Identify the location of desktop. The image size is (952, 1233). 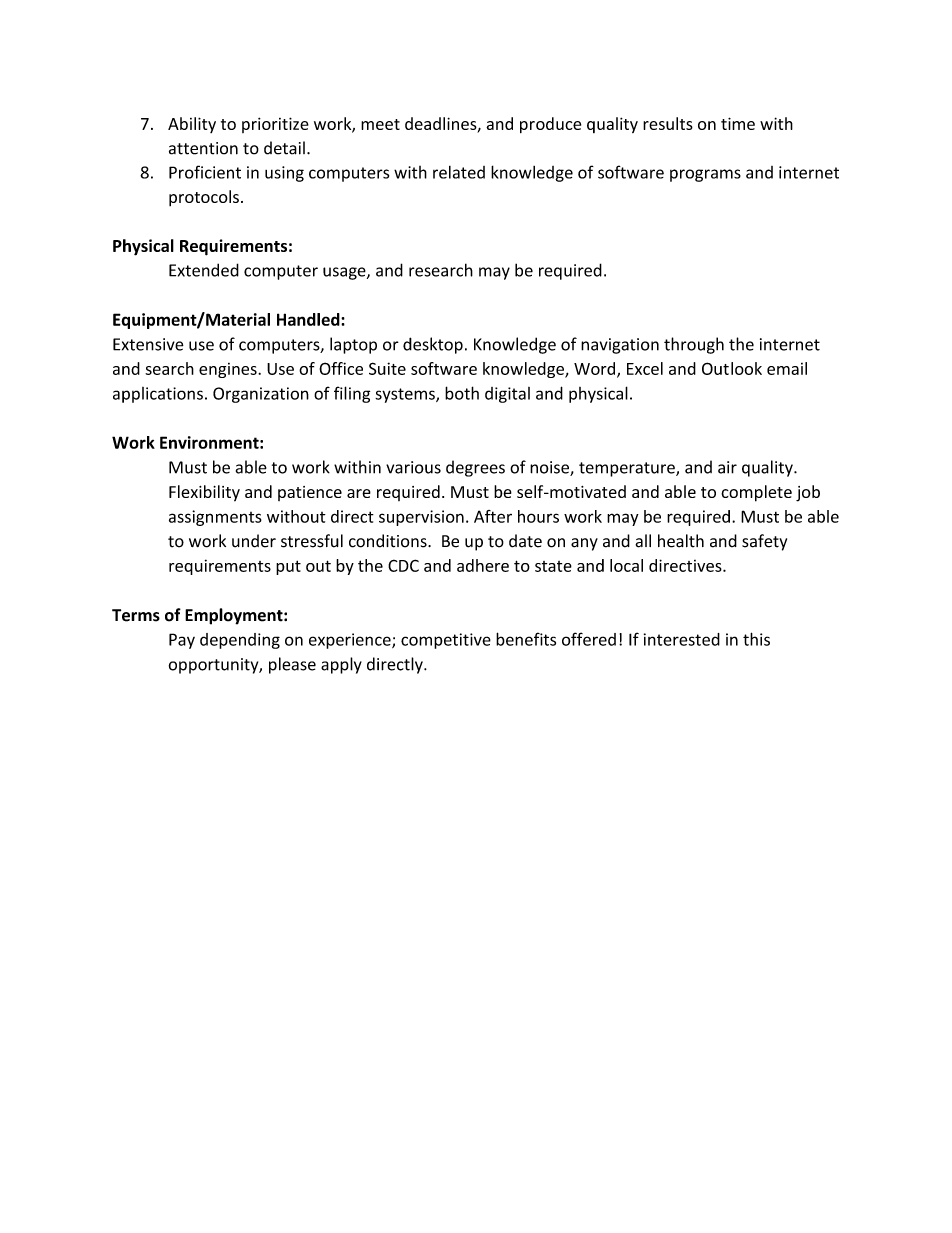
(433, 345).
